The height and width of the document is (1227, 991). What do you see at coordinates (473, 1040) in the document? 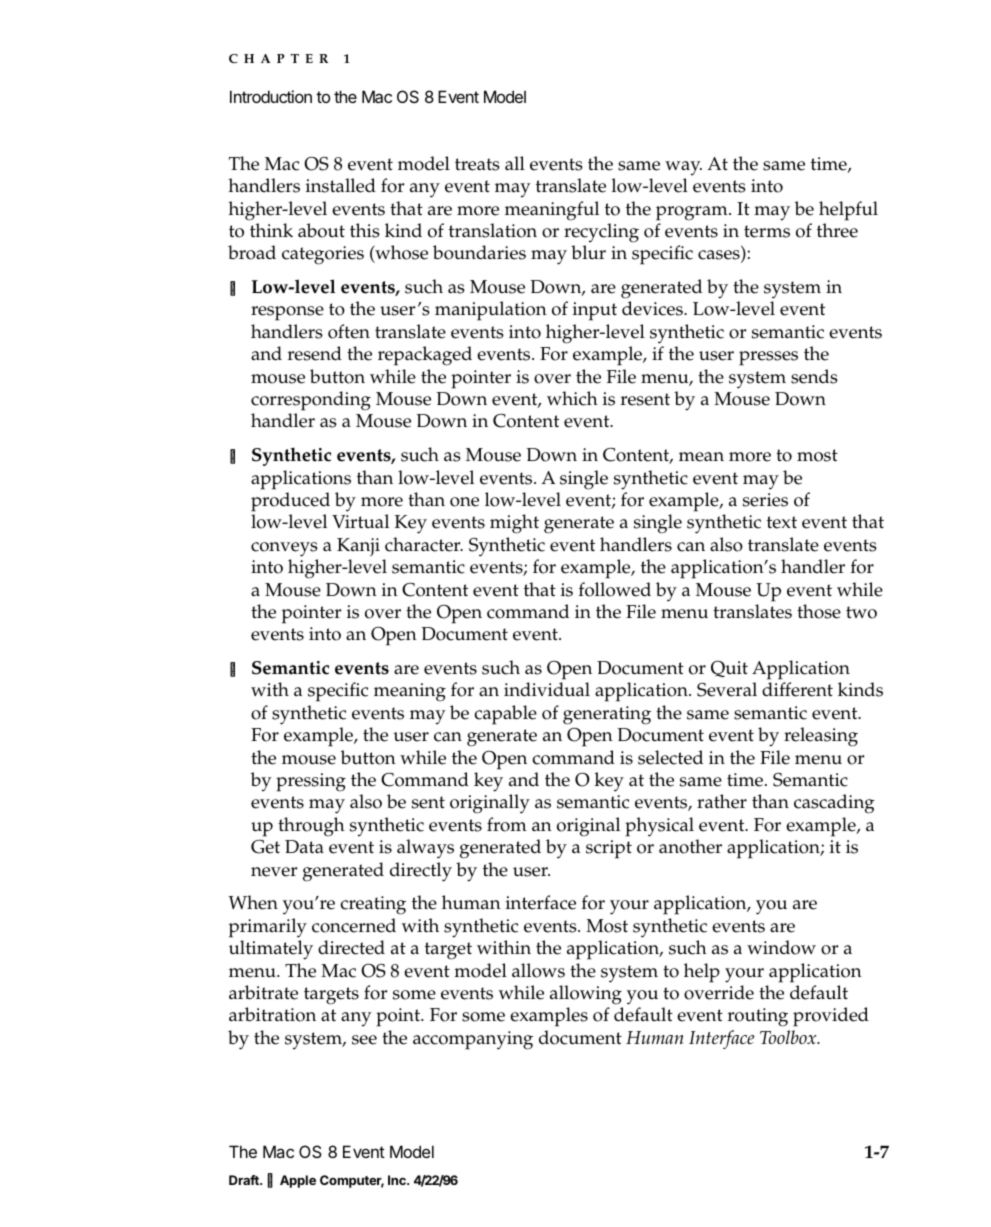
I see `accompanying` at bounding box center [473, 1040].
